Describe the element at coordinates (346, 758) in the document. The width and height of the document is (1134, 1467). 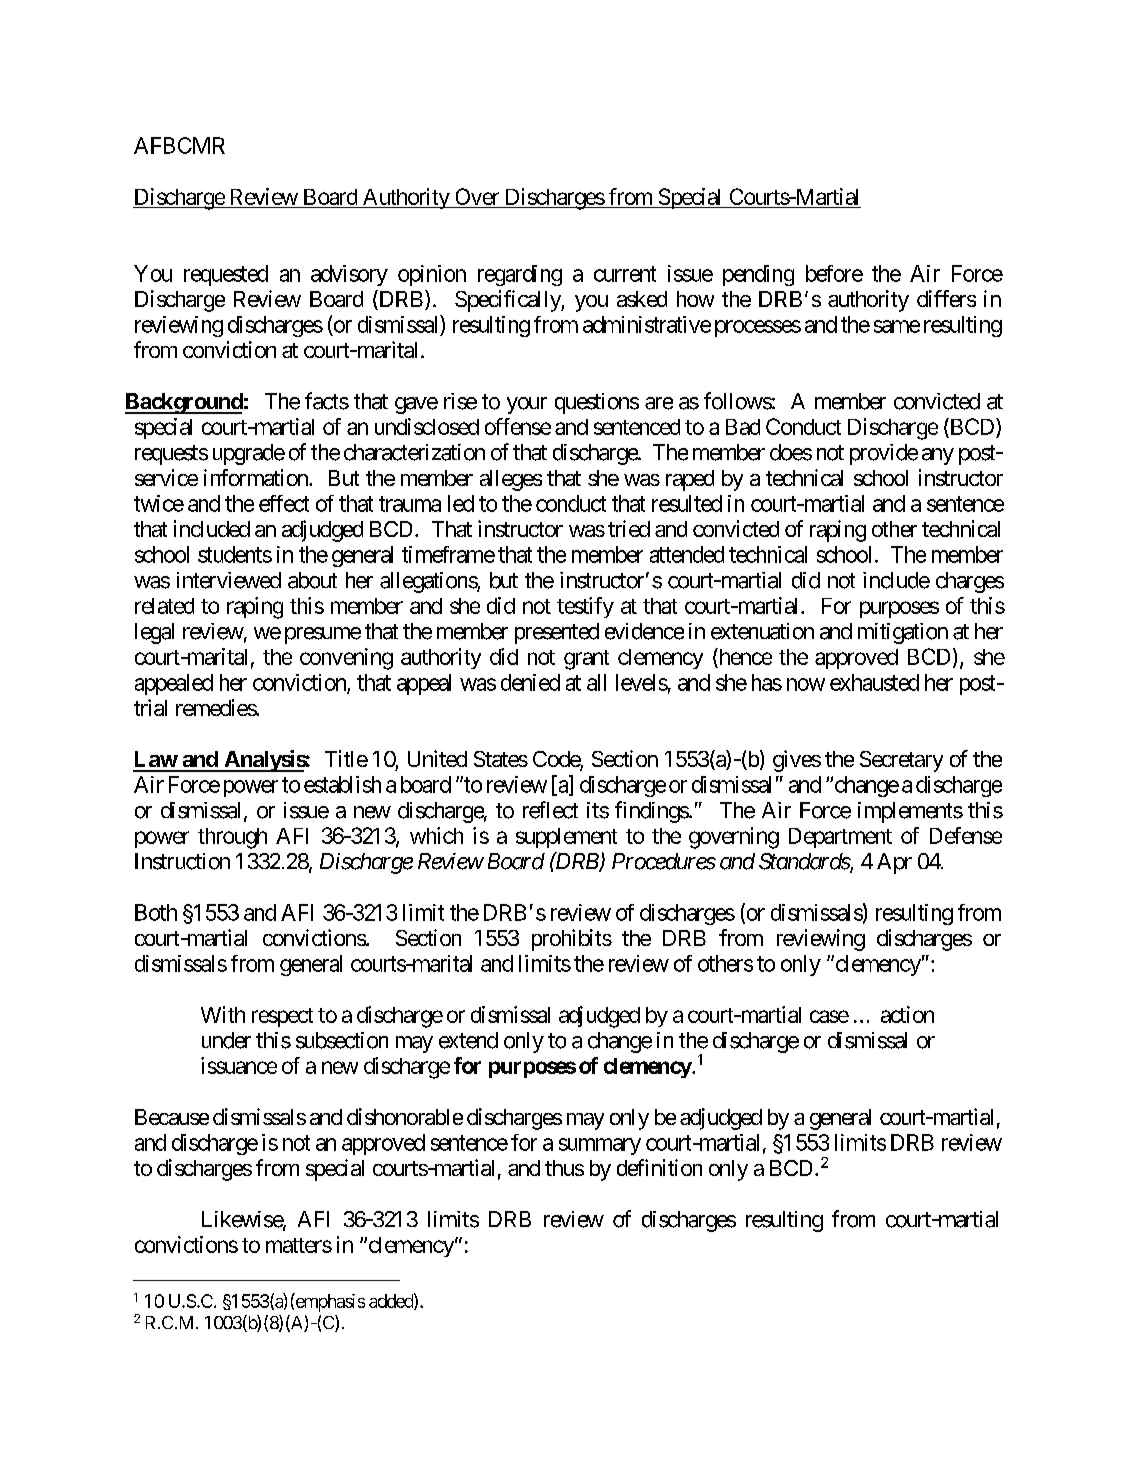
I see `Title` at that location.
